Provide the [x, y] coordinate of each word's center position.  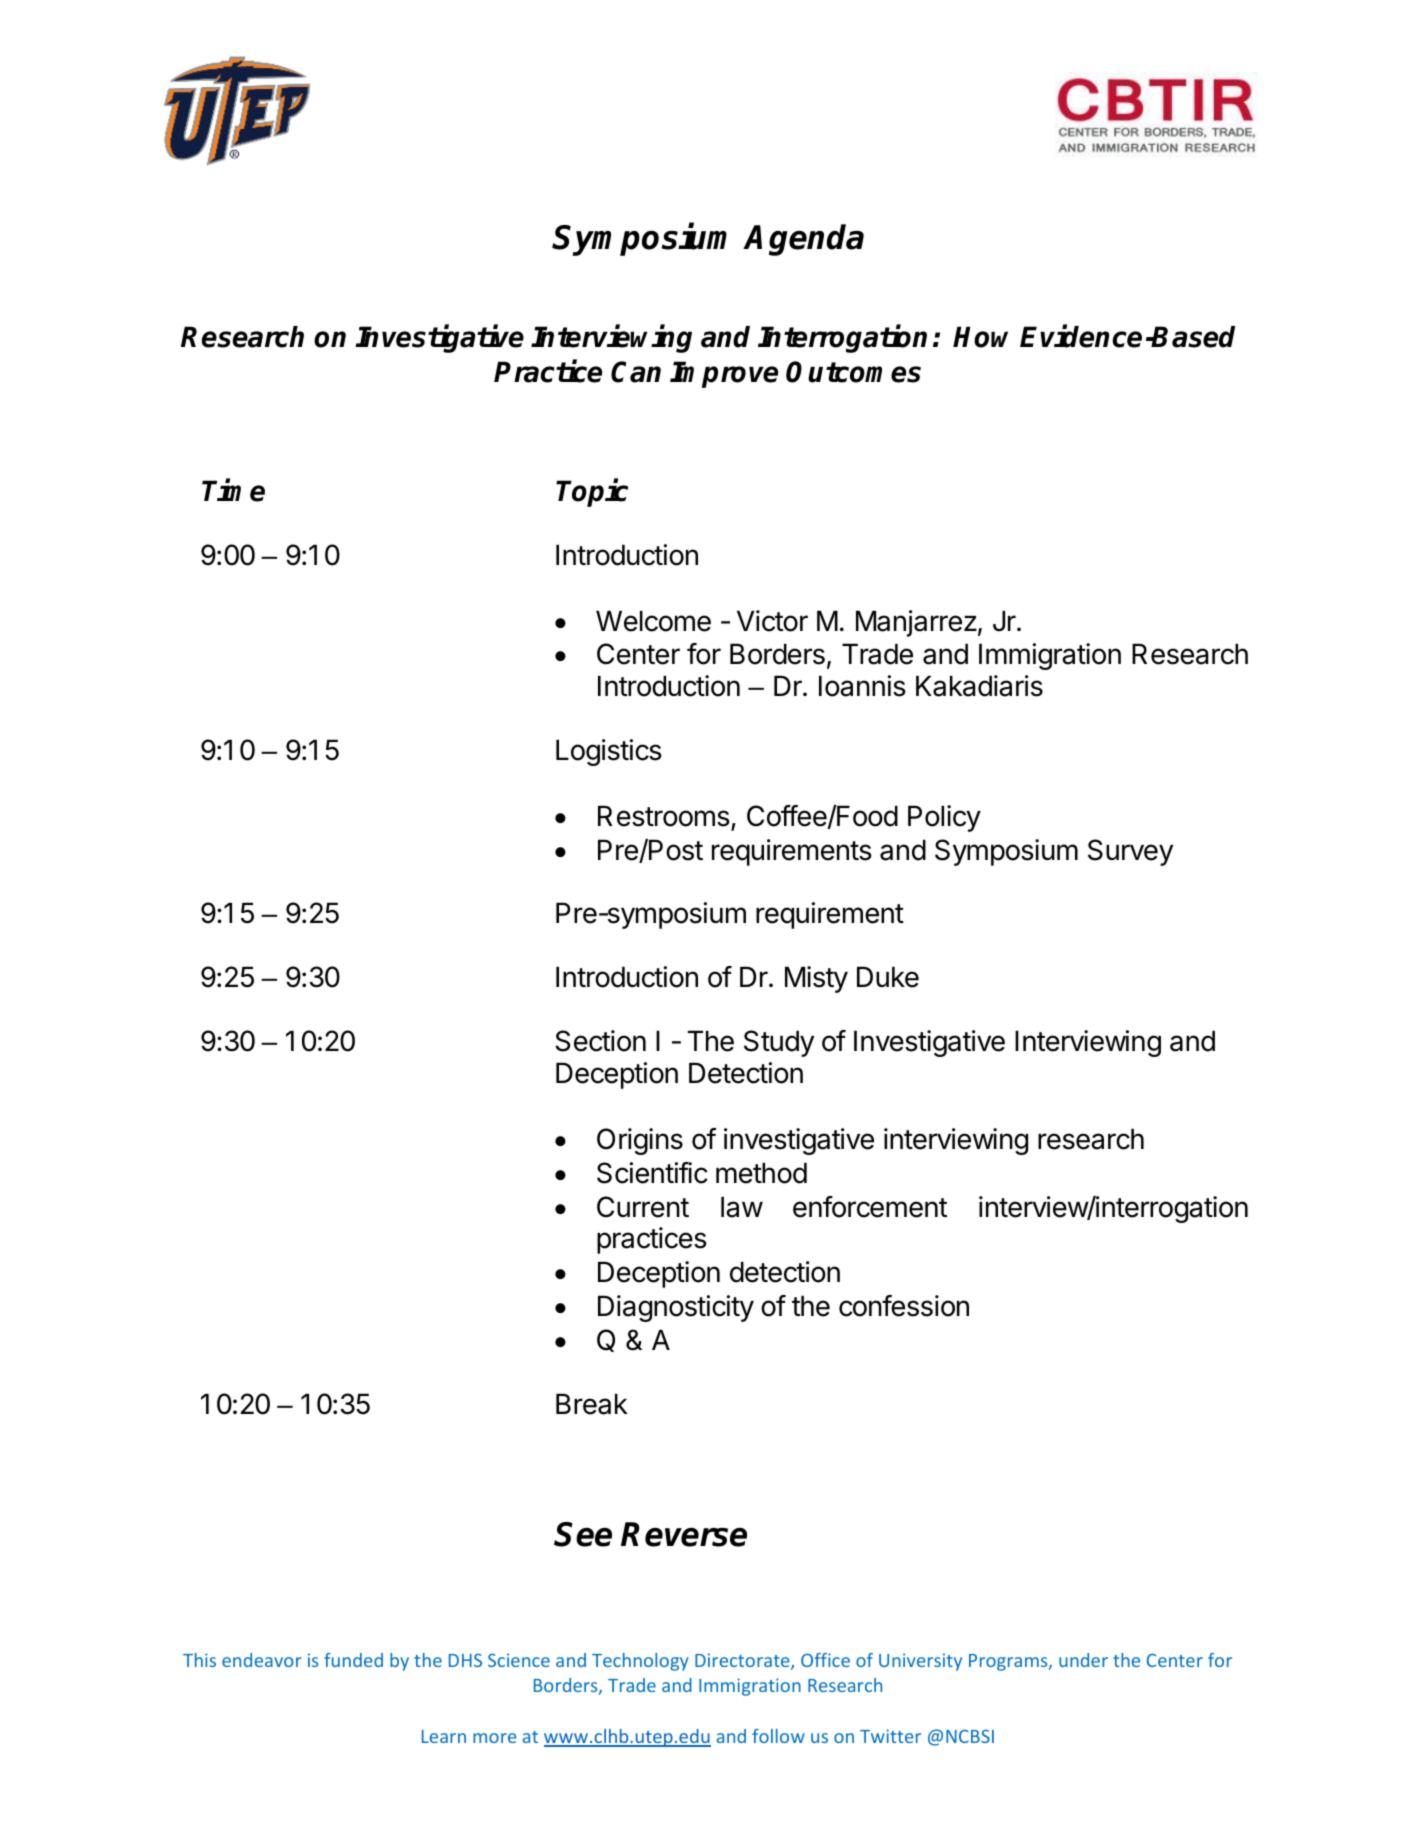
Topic [592, 493]
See [583, 1534]
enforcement [870, 1207]
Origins [640, 1141]
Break [592, 1404]
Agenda [803, 240]
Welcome [653, 621]
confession [904, 1306]
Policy [944, 818]
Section [600, 1041]
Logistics [609, 752]
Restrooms [664, 816]
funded [353, 1660]
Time [233, 490]
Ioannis [862, 686]
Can [636, 372]
